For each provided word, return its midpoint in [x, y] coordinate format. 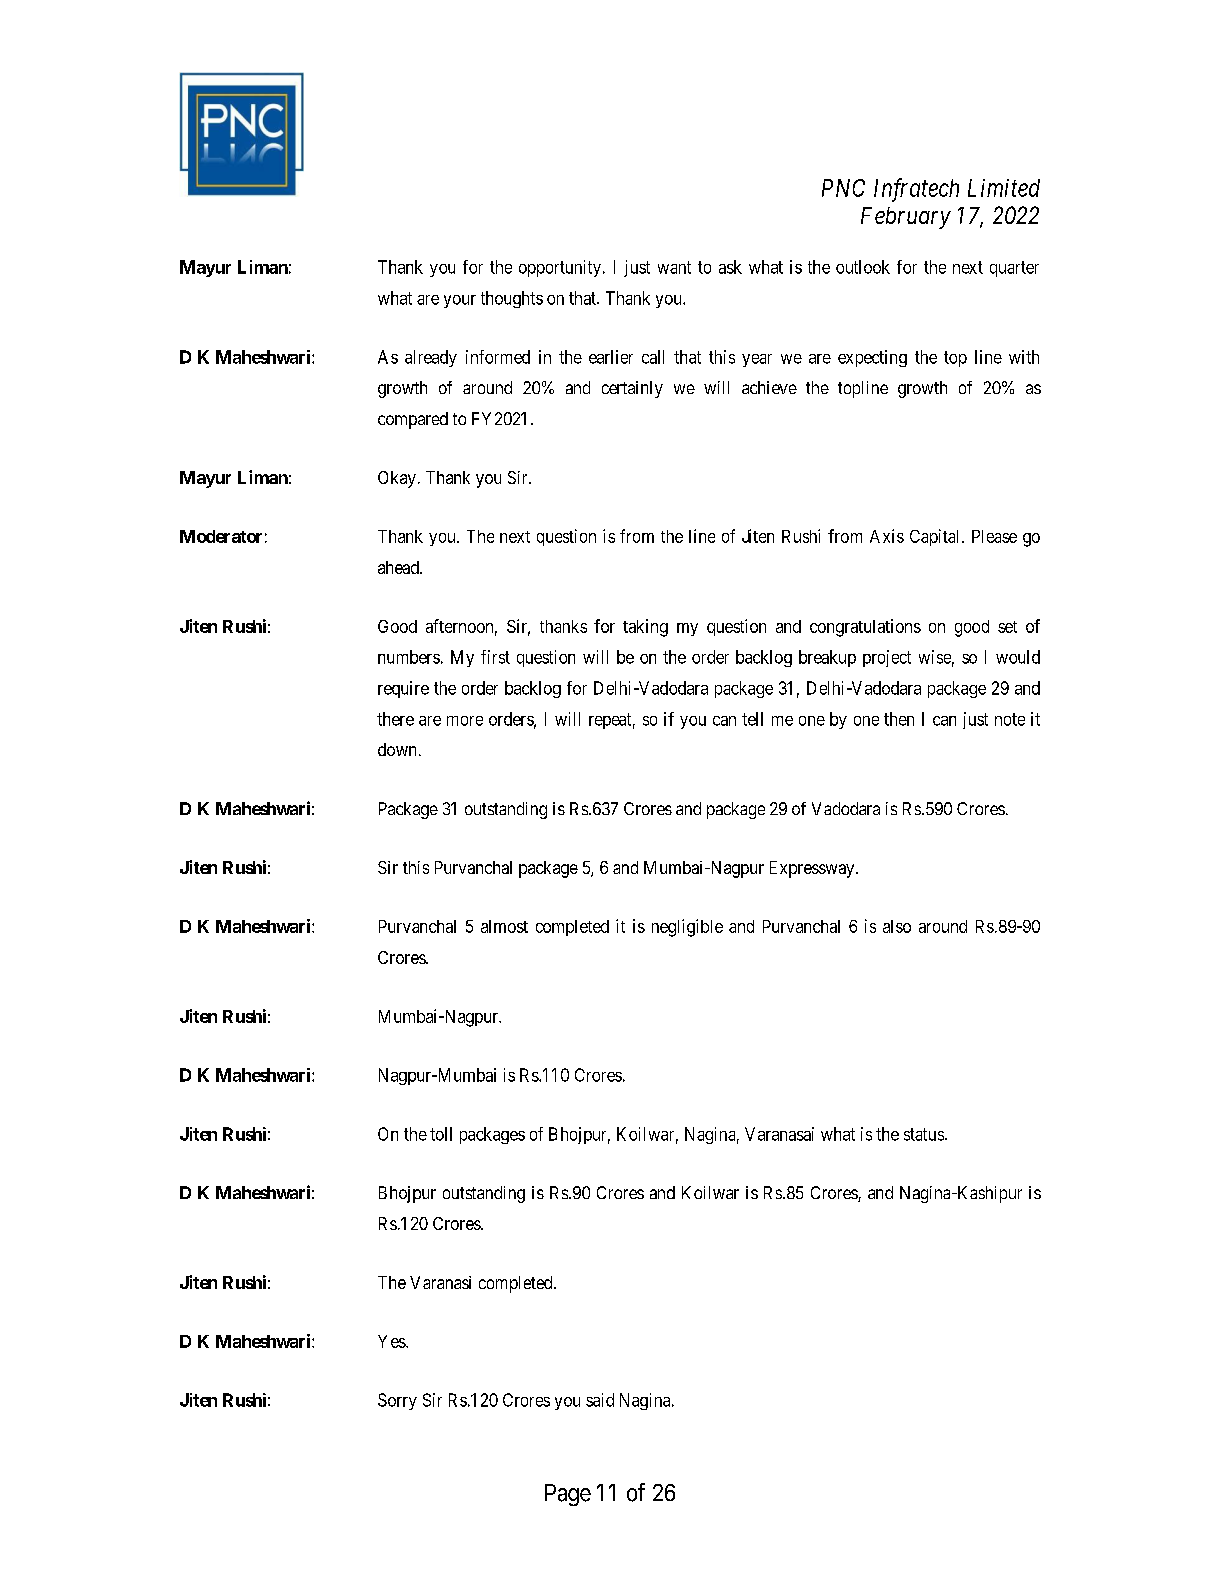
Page [568, 1495]
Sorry [397, 1401]
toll [441, 1134]
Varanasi [440, 1282]
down [399, 749]
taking [645, 628]
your [460, 301]
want [674, 267]
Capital [936, 537]
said [600, 1400]
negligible [687, 928]
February [906, 218]
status [924, 1134]
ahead [399, 567]
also [897, 926]
